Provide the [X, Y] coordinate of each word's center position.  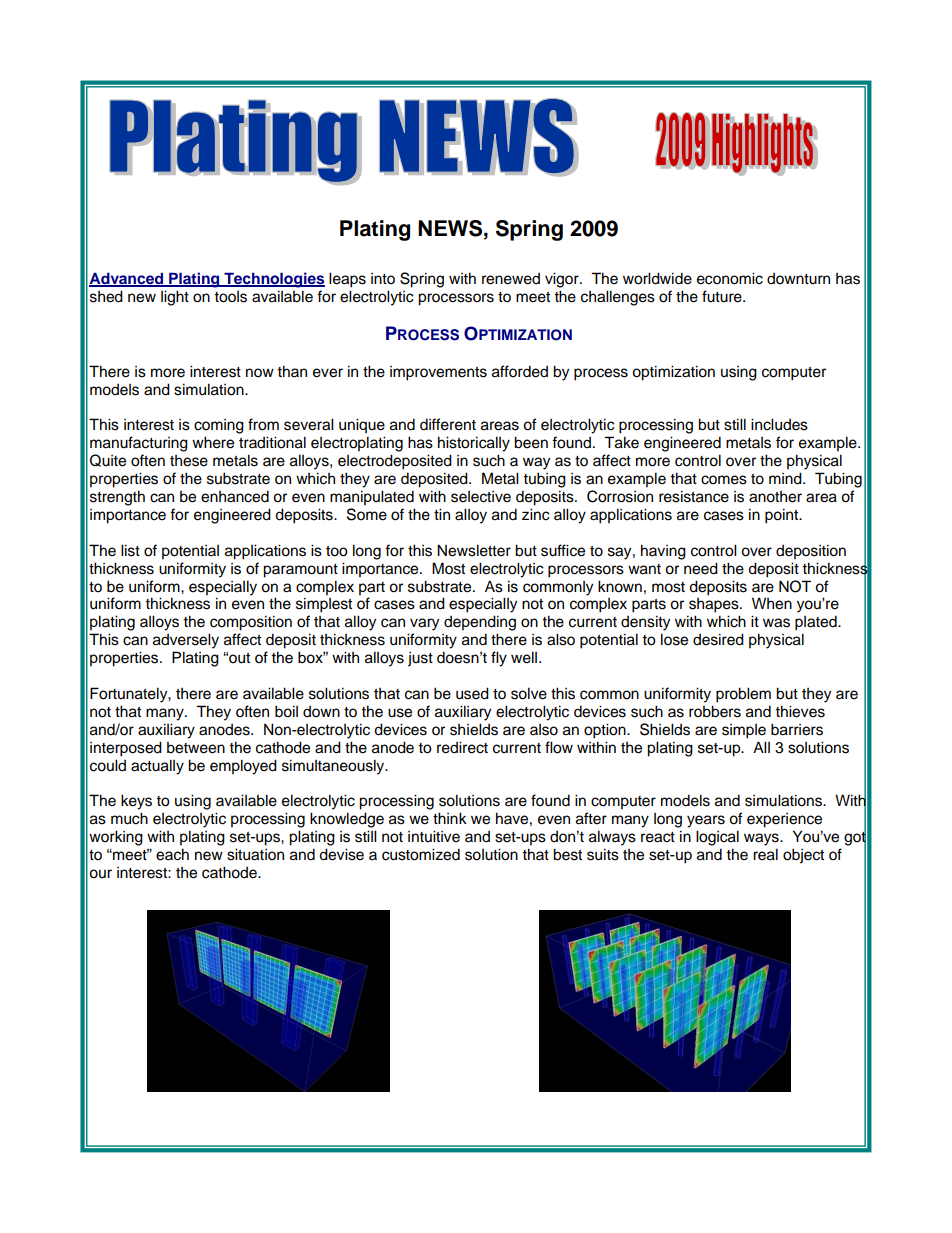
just [420, 659]
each [172, 854]
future [723, 296]
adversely [186, 641]
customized [421, 854]
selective [481, 497]
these [189, 461]
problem [743, 695]
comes [724, 480]
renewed [511, 279]
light [175, 298]
